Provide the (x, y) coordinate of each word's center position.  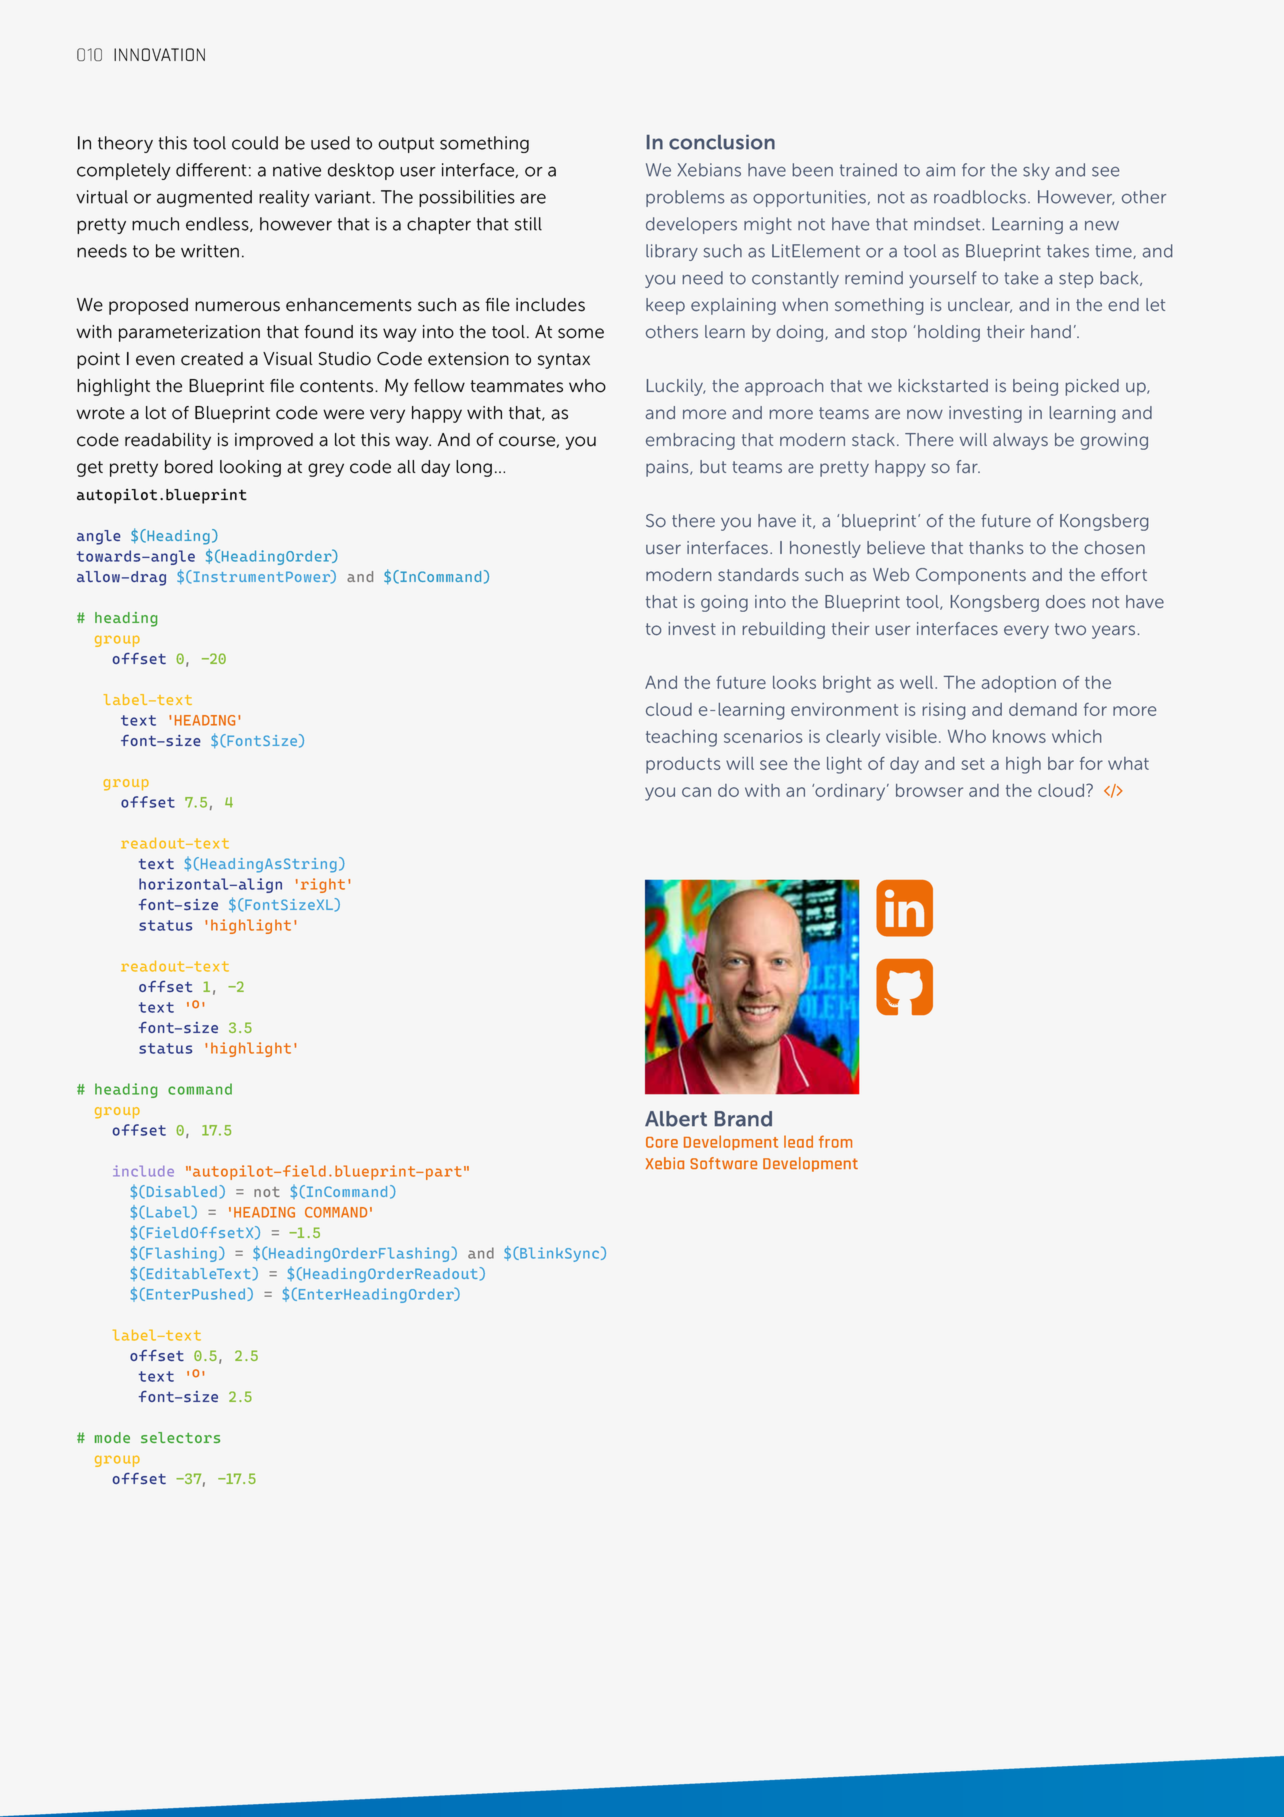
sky (1036, 171)
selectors (180, 1437)
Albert (676, 1119)
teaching (681, 738)
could (255, 143)
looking (250, 468)
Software (723, 1163)
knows (1019, 736)
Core (662, 1142)
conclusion (722, 142)
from (835, 1141)
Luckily (676, 387)
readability (168, 441)
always (1020, 441)
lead (798, 1141)
